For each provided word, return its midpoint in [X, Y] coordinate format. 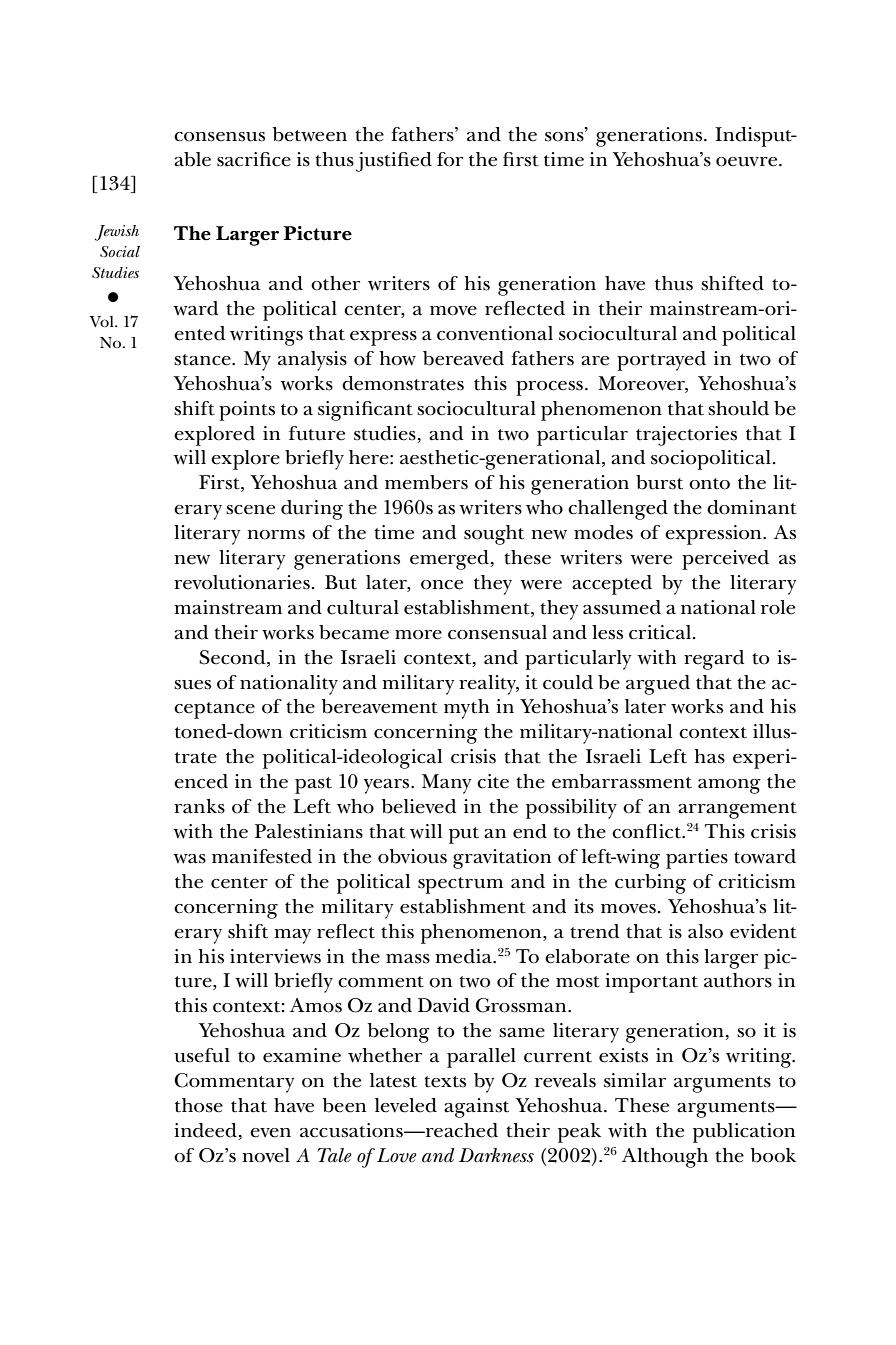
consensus [219, 137]
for [450, 159]
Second [234, 657]
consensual [497, 632]
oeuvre [748, 162]
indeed [205, 1130]
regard [714, 660]
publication [744, 1133]
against [476, 1108]
